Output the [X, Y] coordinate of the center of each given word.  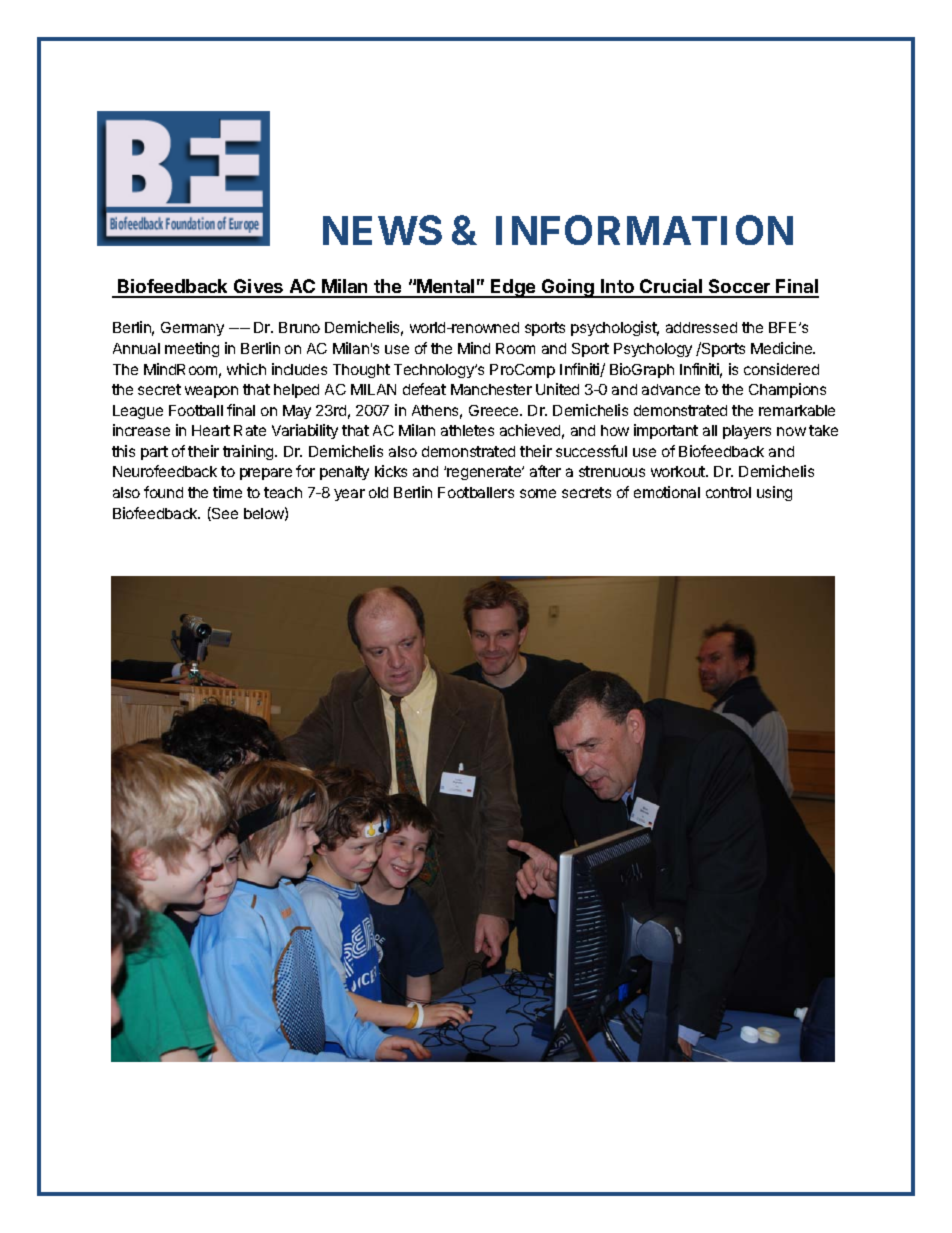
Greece [495, 410]
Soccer [740, 288]
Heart [211, 430]
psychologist [615, 328]
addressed [701, 327]
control [728, 492]
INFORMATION [644, 230]
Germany [192, 329]
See [224, 514]
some [538, 493]
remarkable [797, 410]
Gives [259, 288]
